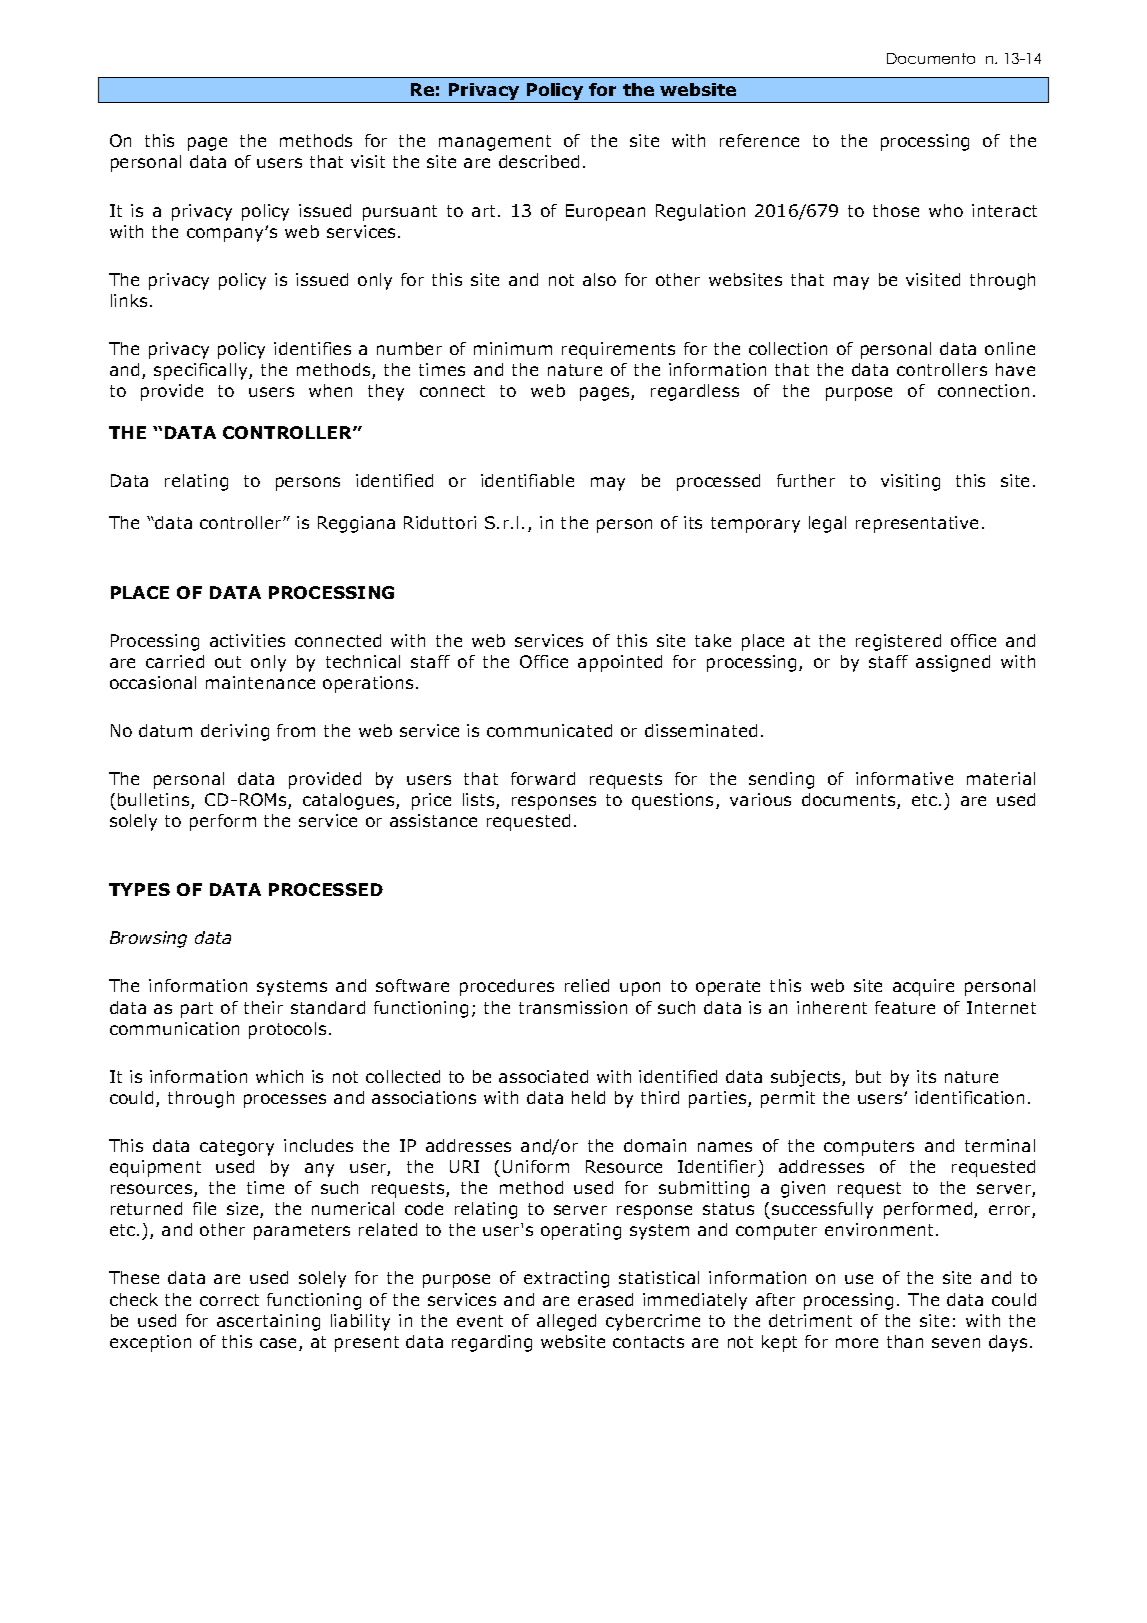 Image resolution: width=1147 pixels, height=1623 pixels. Describe the element at coordinates (539, 161) in the screenshot. I see `described` at that location.
